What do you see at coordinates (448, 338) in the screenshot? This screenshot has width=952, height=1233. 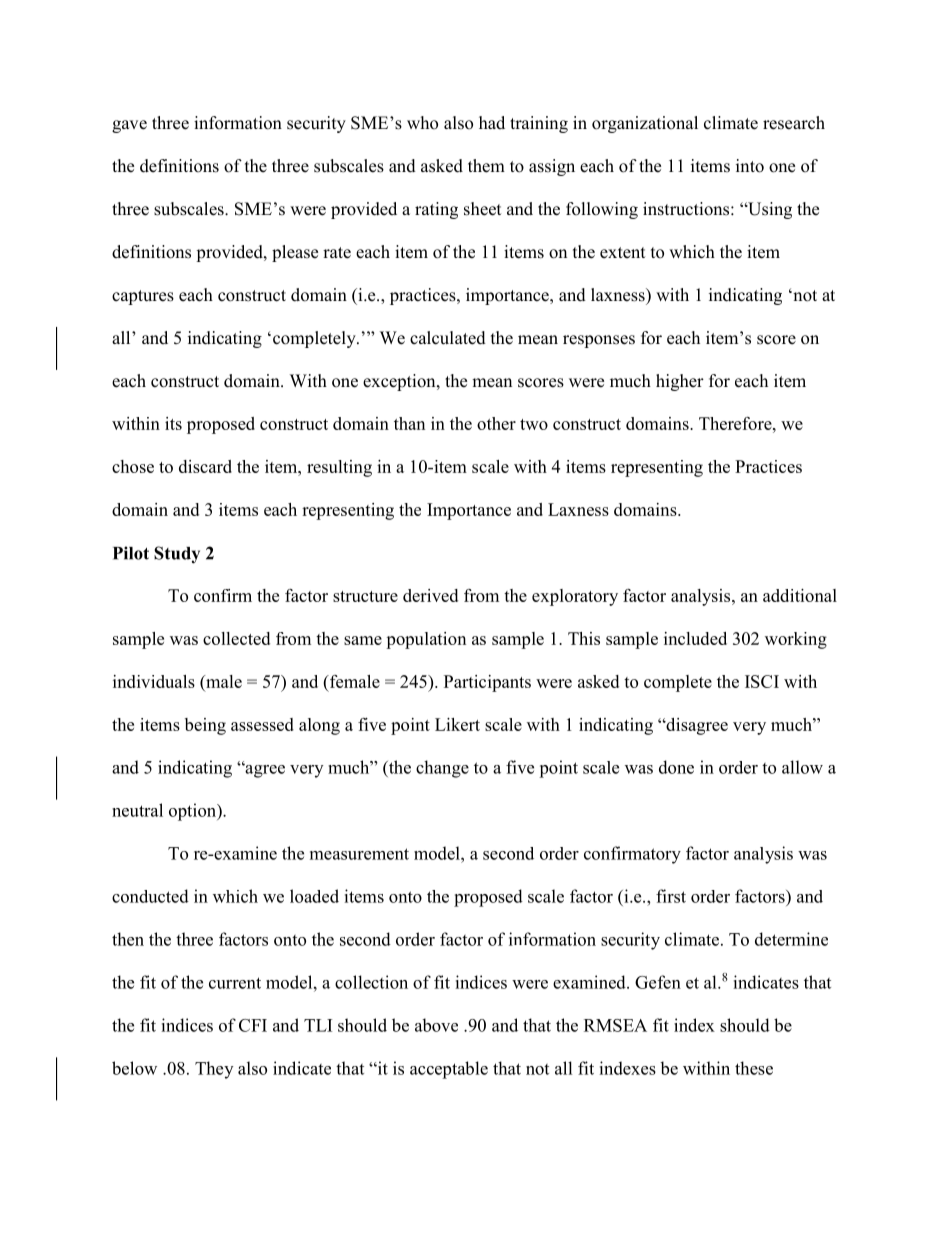 I see `calculated` at bounding box center [448, 338].
